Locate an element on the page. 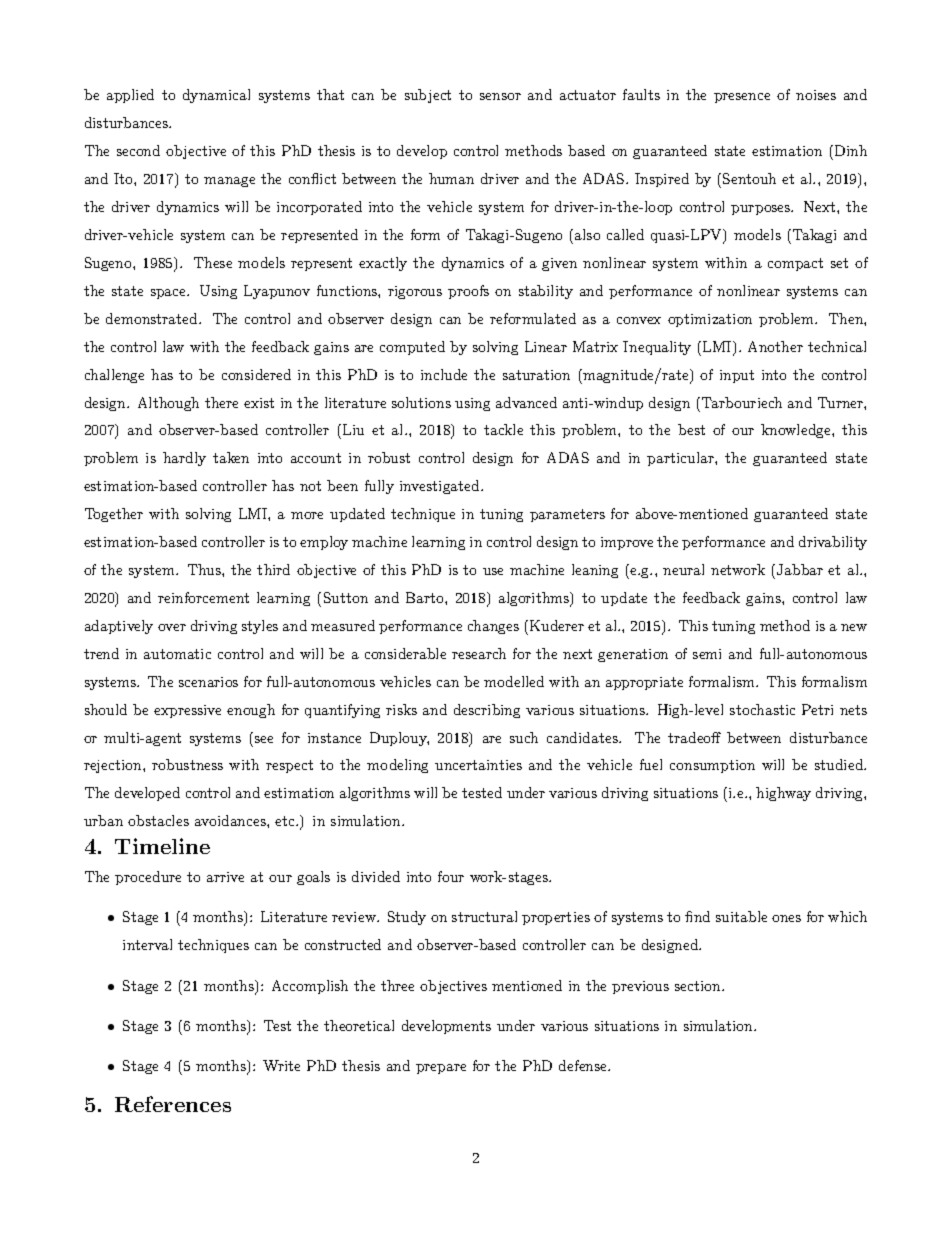  include is located at coordinates (444, 374).
